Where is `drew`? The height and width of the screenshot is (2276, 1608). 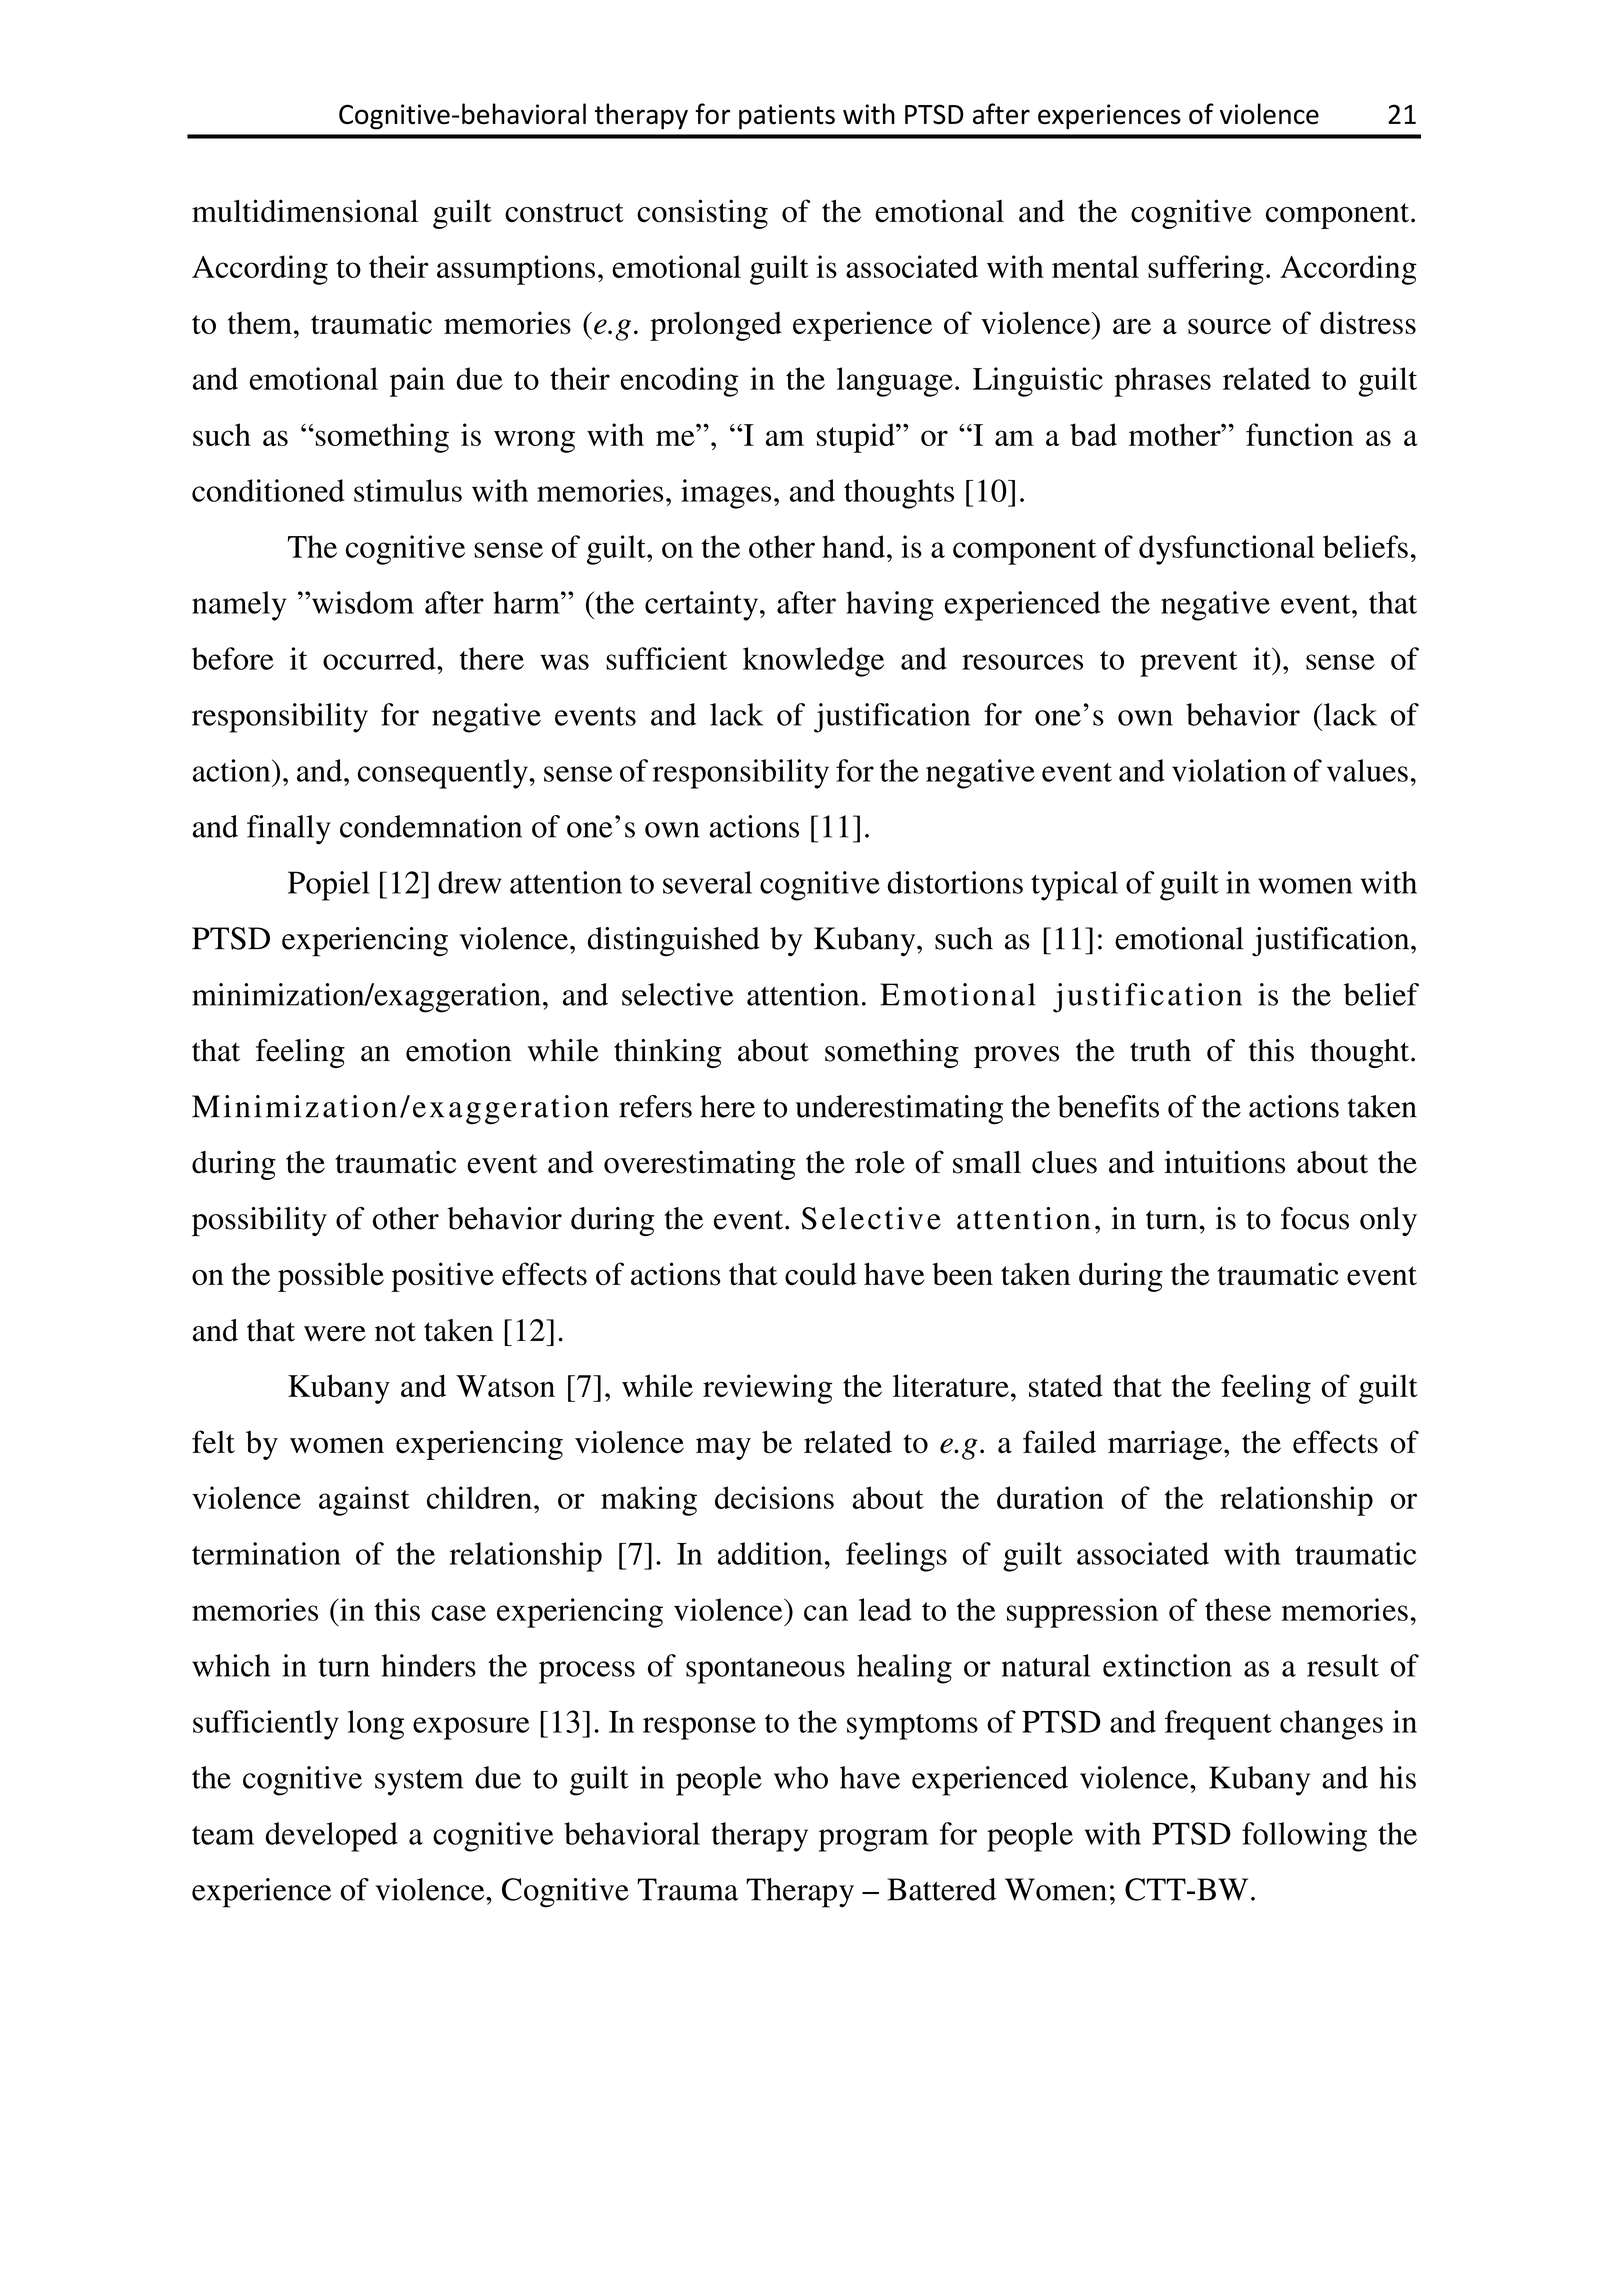
drew is located at coordinates (469, 882).
